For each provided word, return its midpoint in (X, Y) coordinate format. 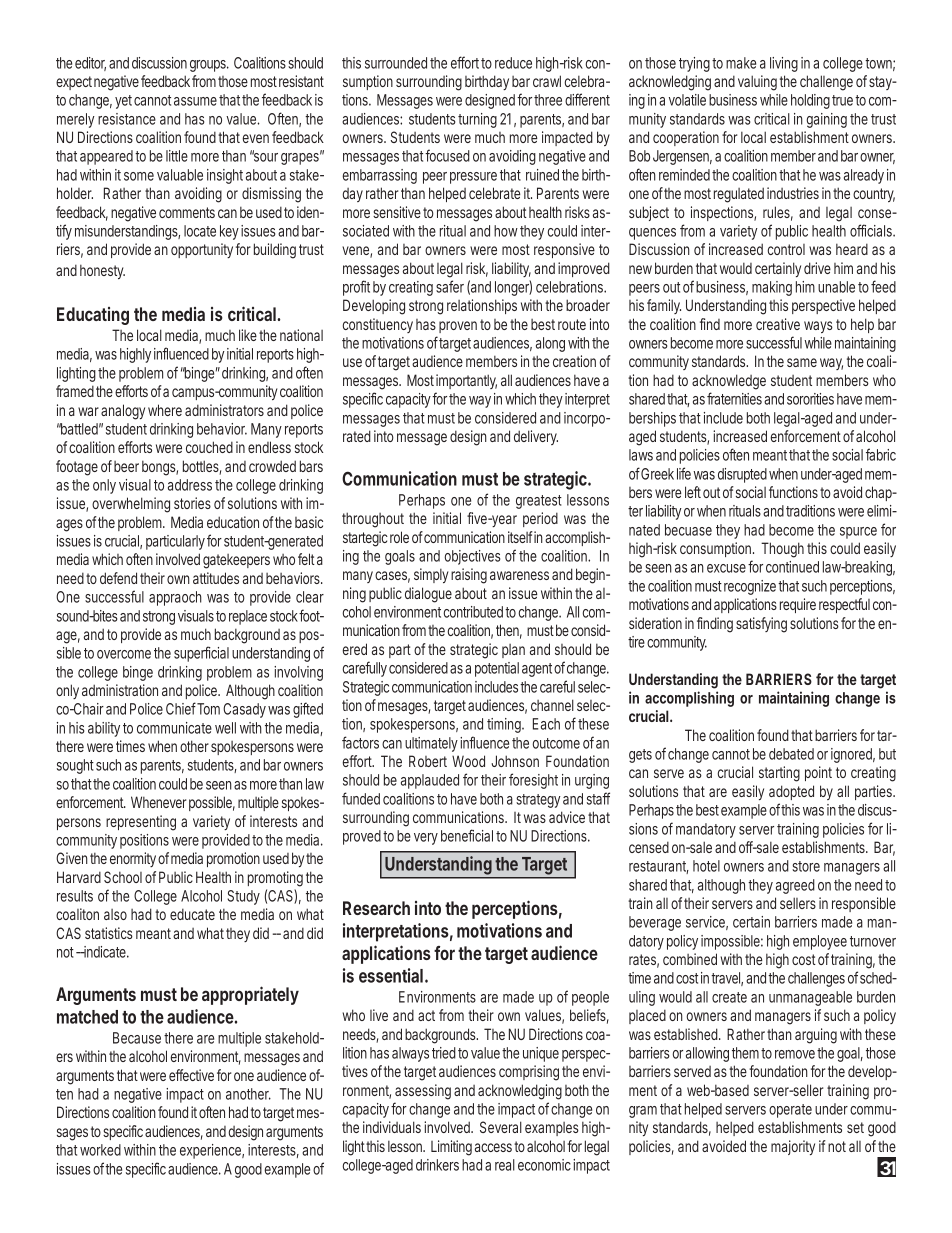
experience (212, 1151)
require (798, 605)
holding (812, 101)
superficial (201, 654)
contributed (474, 612)
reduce (513, 63)
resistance (127, 119)
